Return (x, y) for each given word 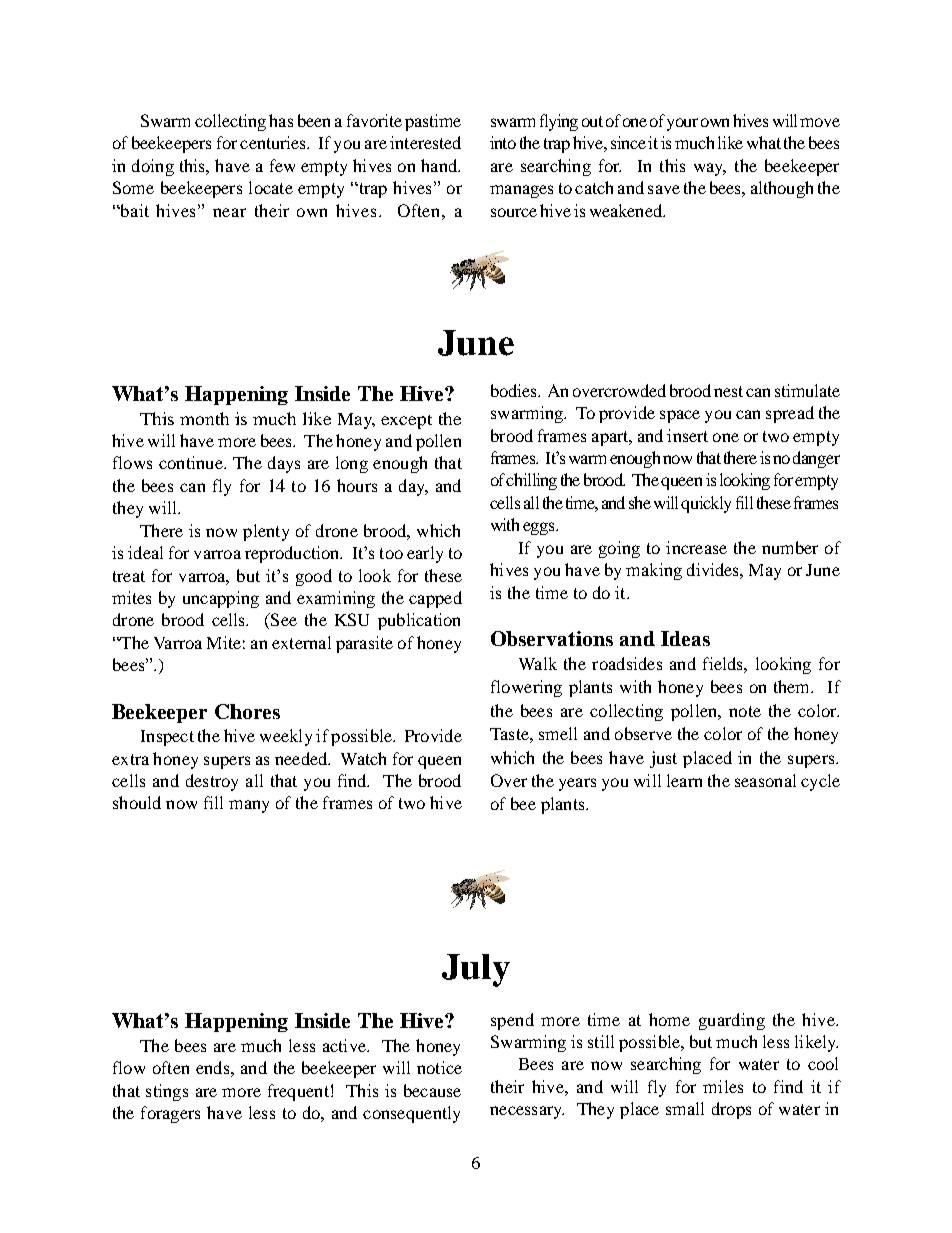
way (710, 169)
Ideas (685, 638)
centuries (274, 142)
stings (167, 1092)
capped (435, 599)
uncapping (221, 599)
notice (439, 1067)
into (503, 142)
